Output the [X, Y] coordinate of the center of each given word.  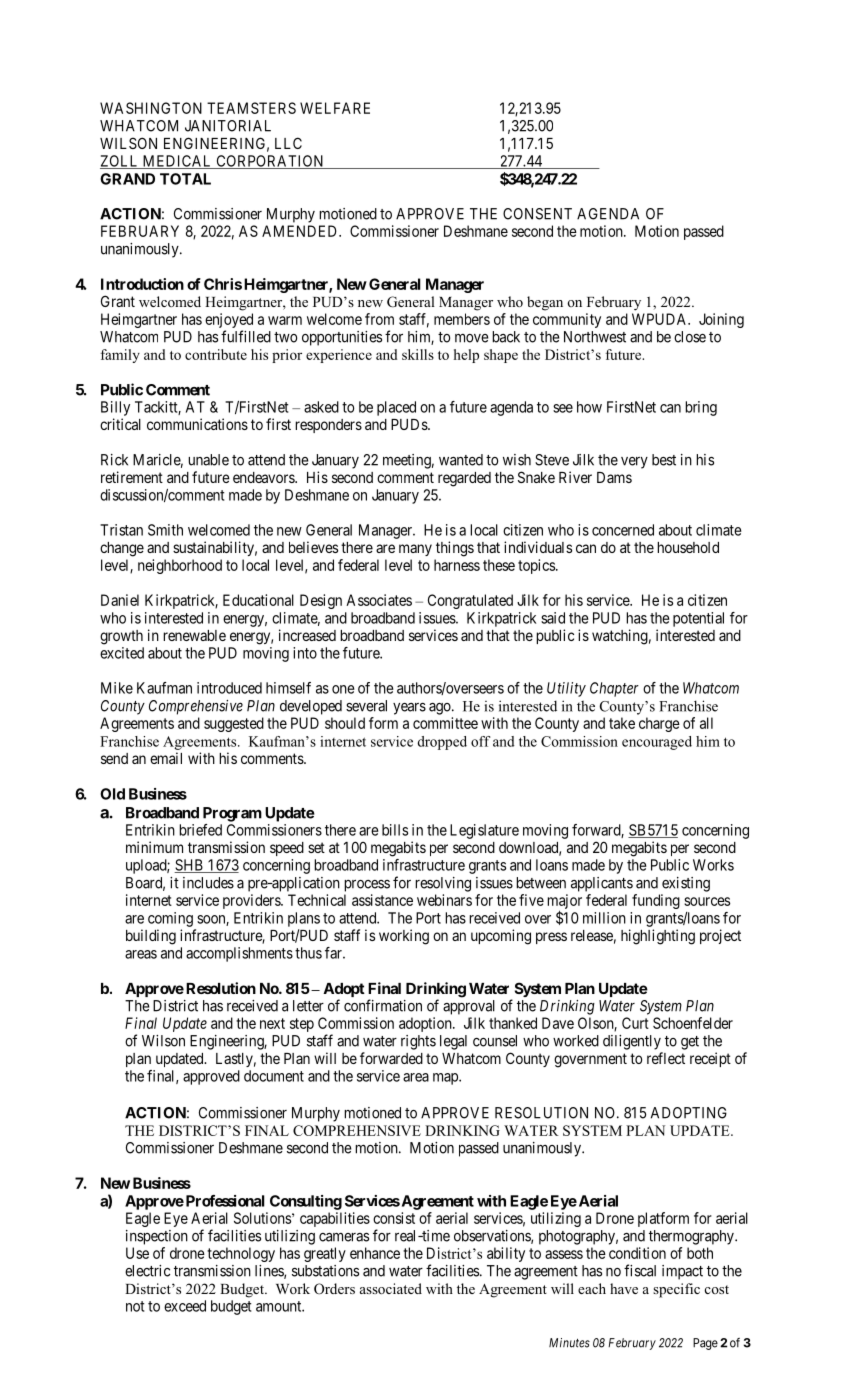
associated [391, 1288]
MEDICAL [177, 162]
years [409, 709]
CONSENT [537, 214]
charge [659, 724]
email [166, 758]
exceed [185, 1306]
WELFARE [335, 108]
